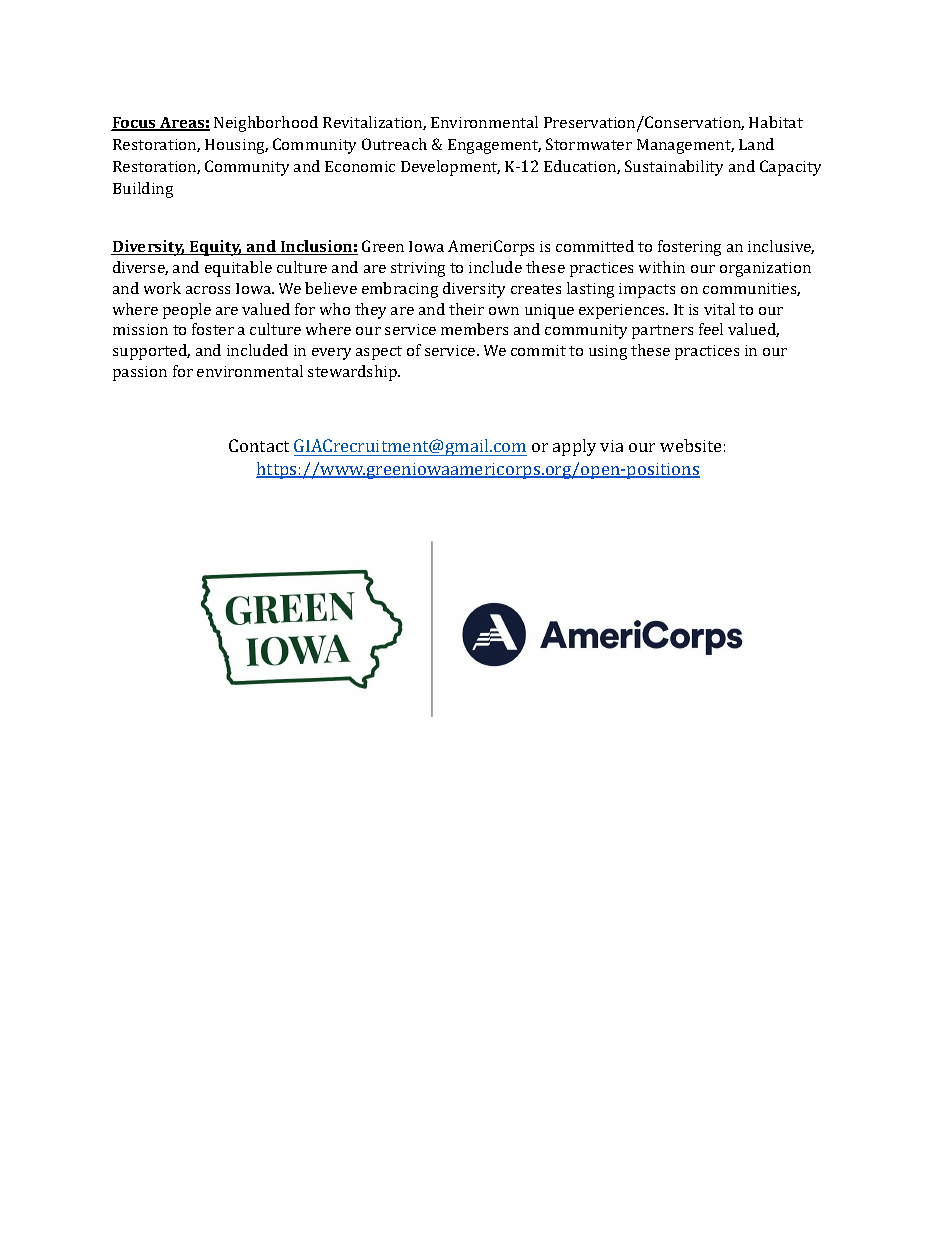 Image resolution: width=952 pixels, height=1233 pixels. I want to click on Equity, so click(215, 248).
